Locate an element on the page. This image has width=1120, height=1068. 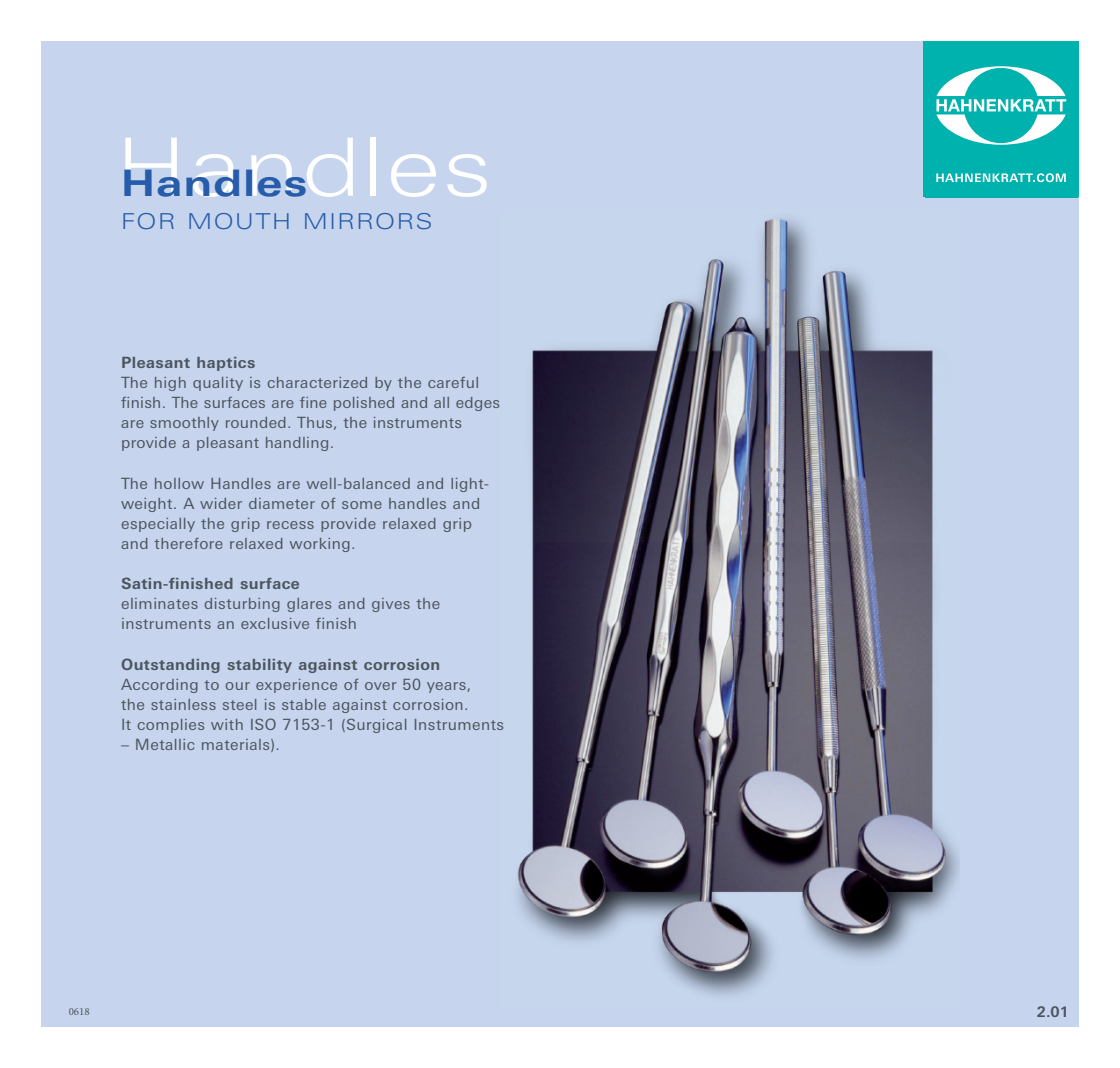
MOUTH is located at coordinates (239, 221).
